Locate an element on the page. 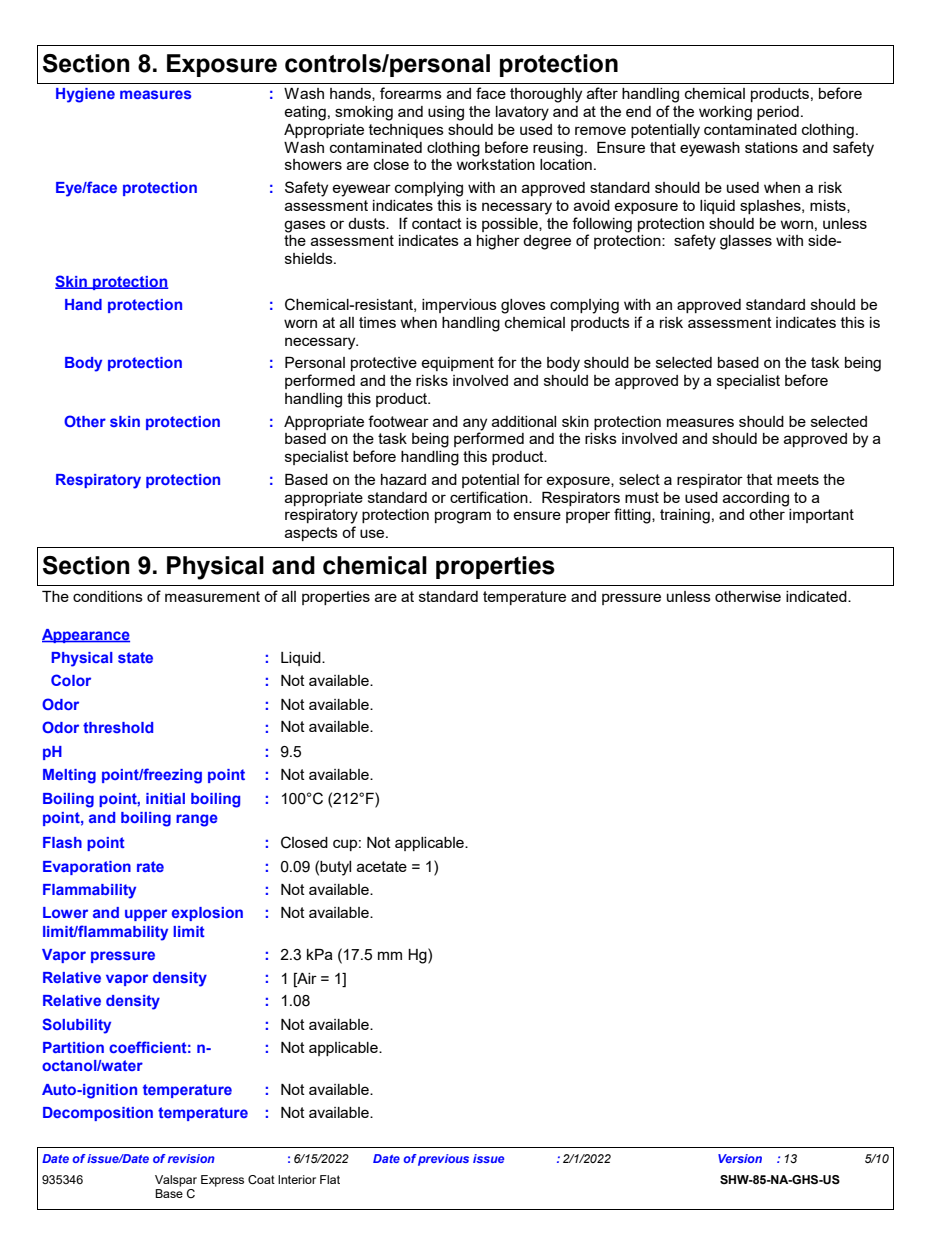  upper is located at coordinates (146, 915).
